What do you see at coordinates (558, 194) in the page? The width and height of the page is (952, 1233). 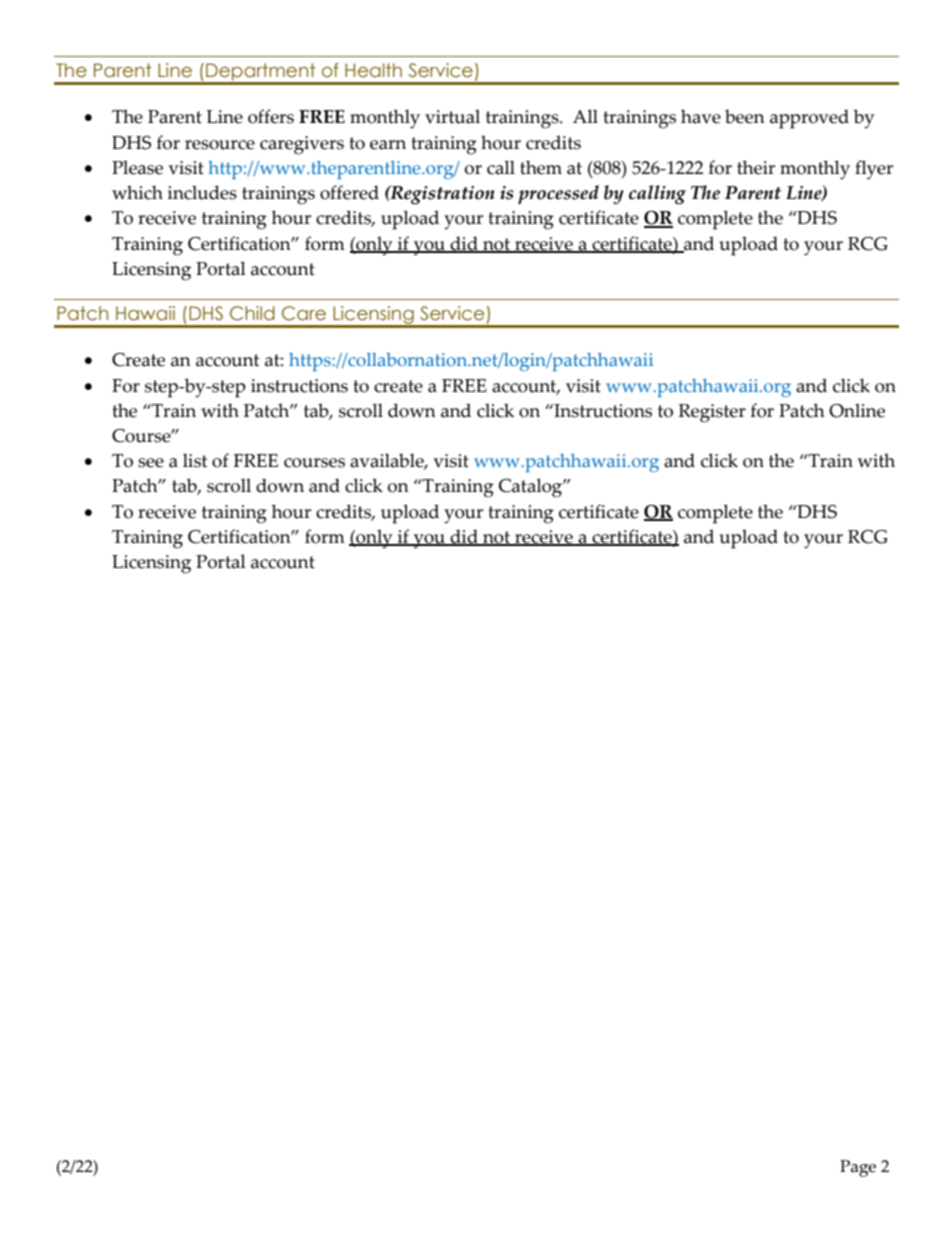 I see `processed` at bounding box center [558, 194].
